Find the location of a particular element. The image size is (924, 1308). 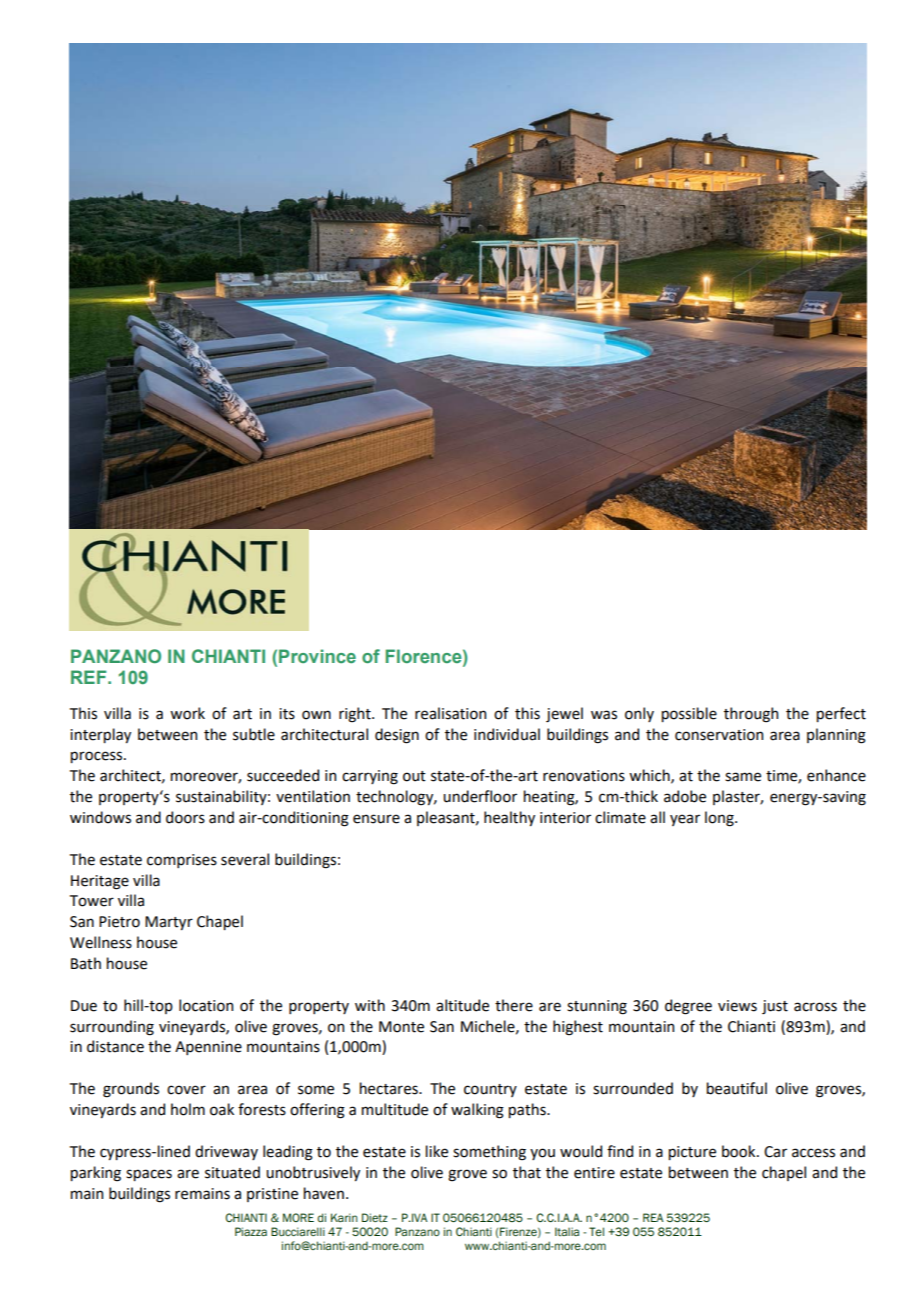

comprises is located at coordinates (182, 861).
